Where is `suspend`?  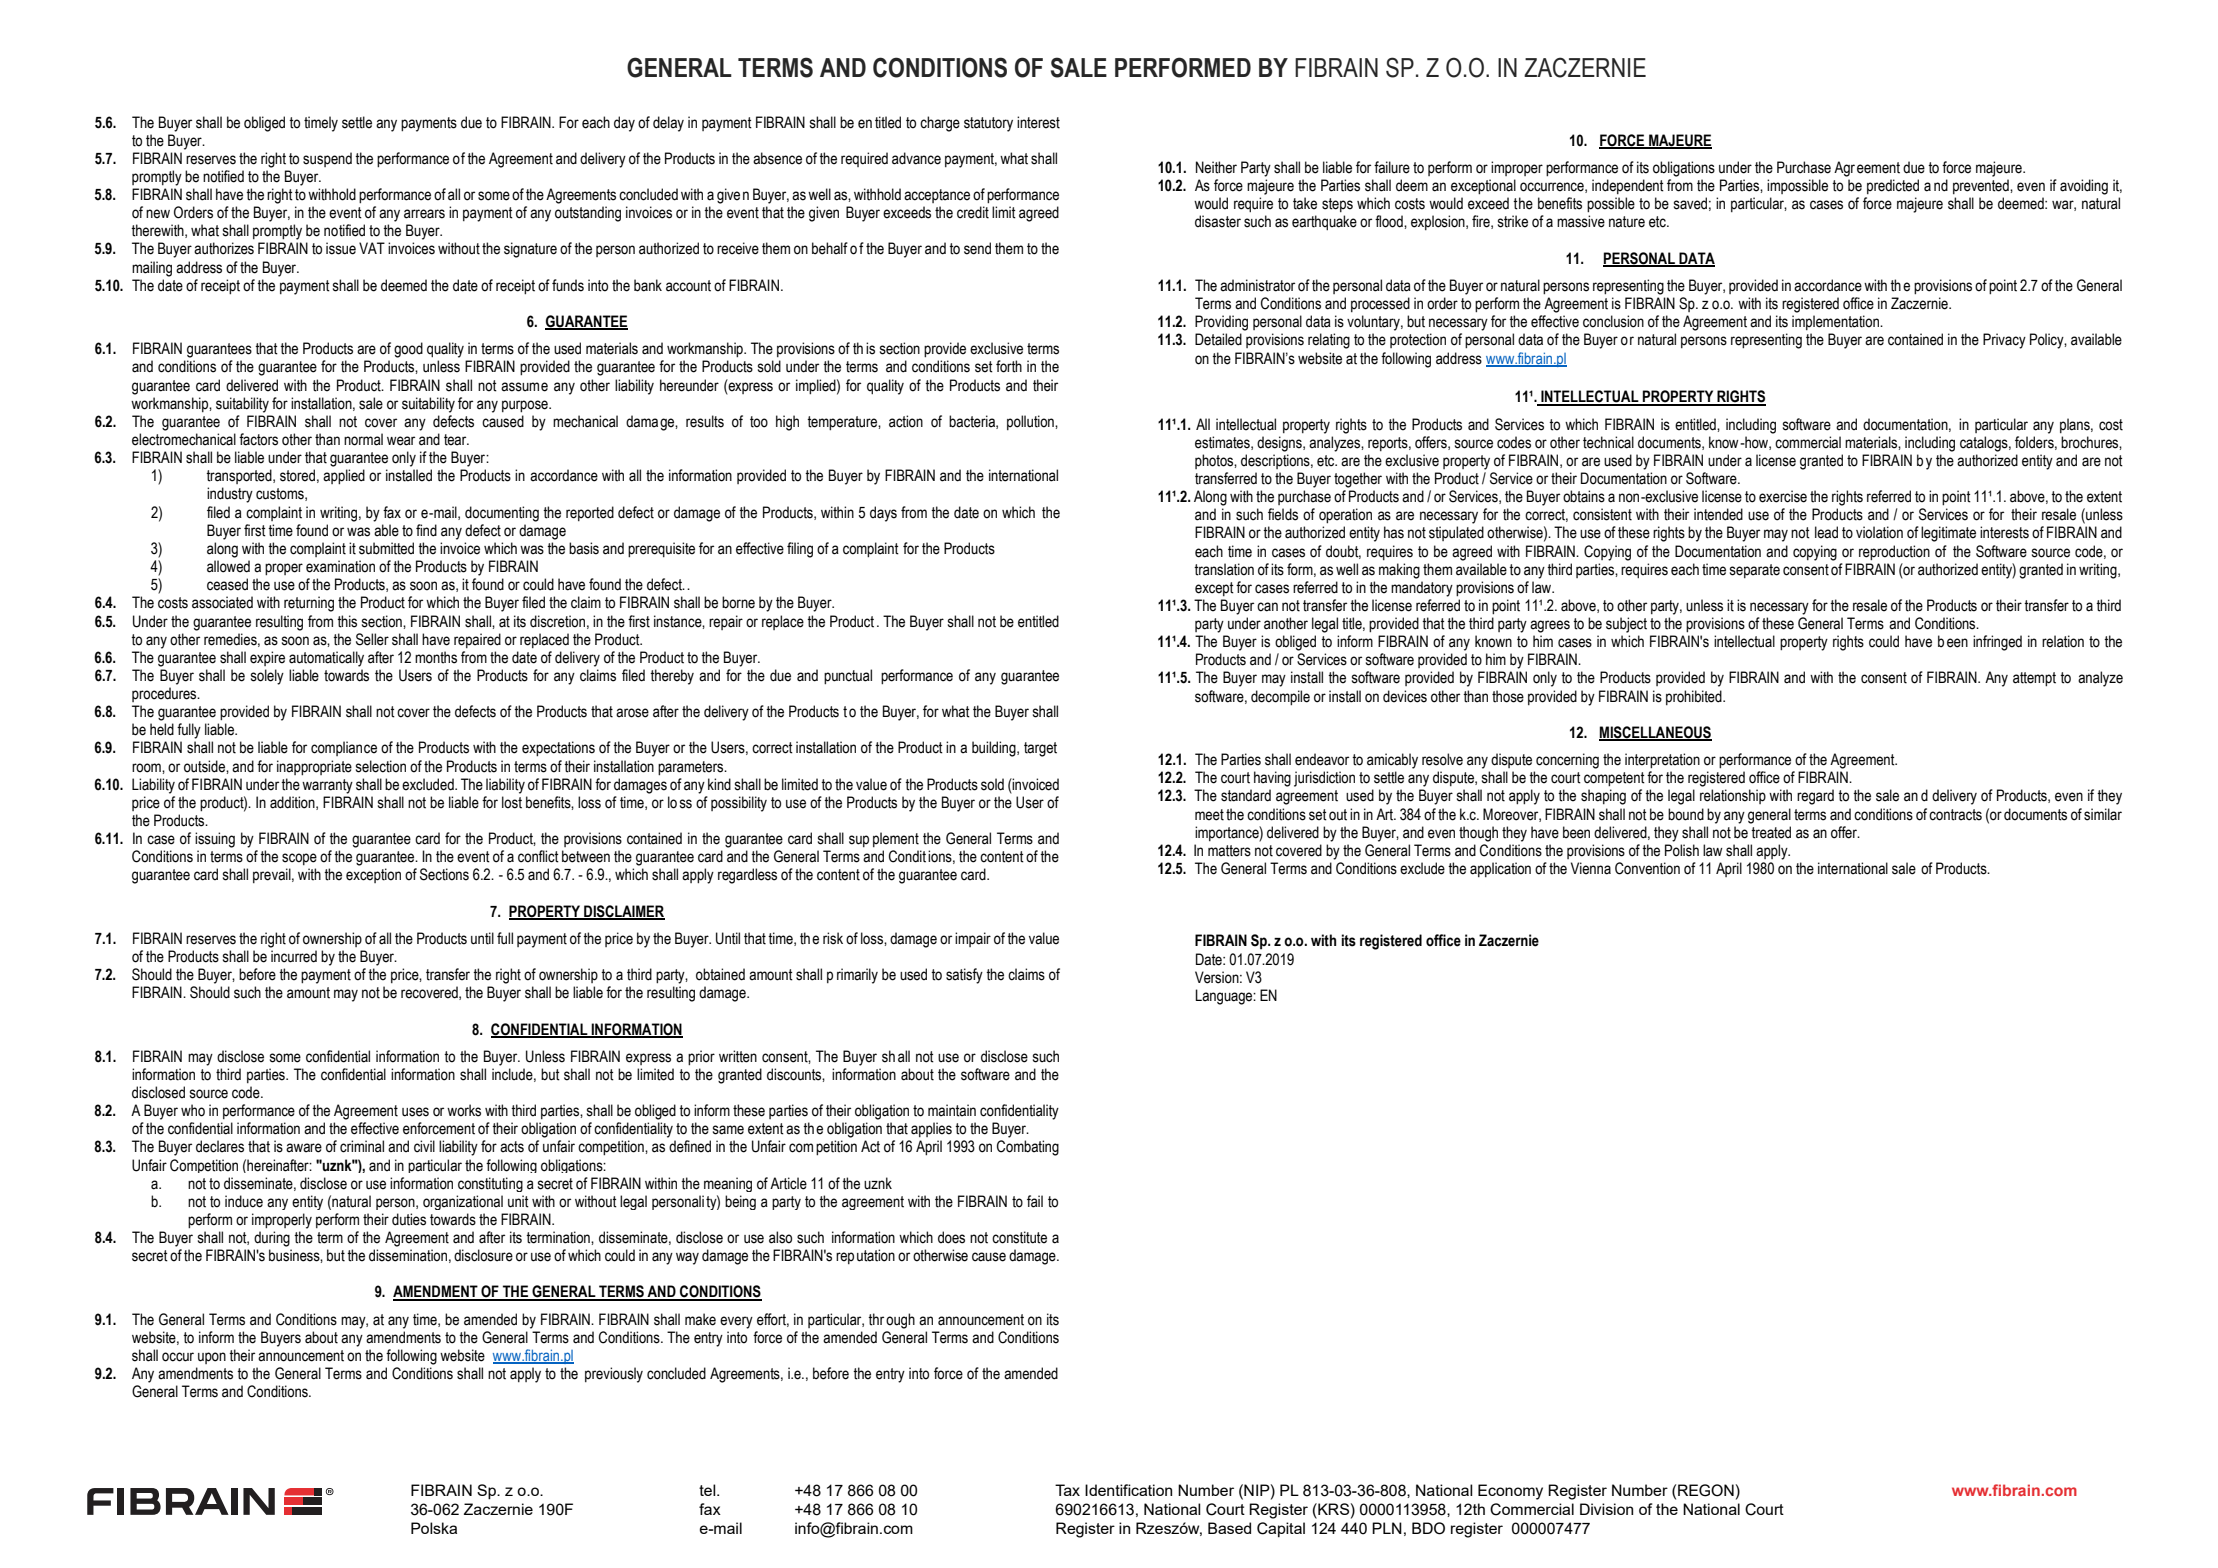
suspend is located at coordinates (327, 159).
